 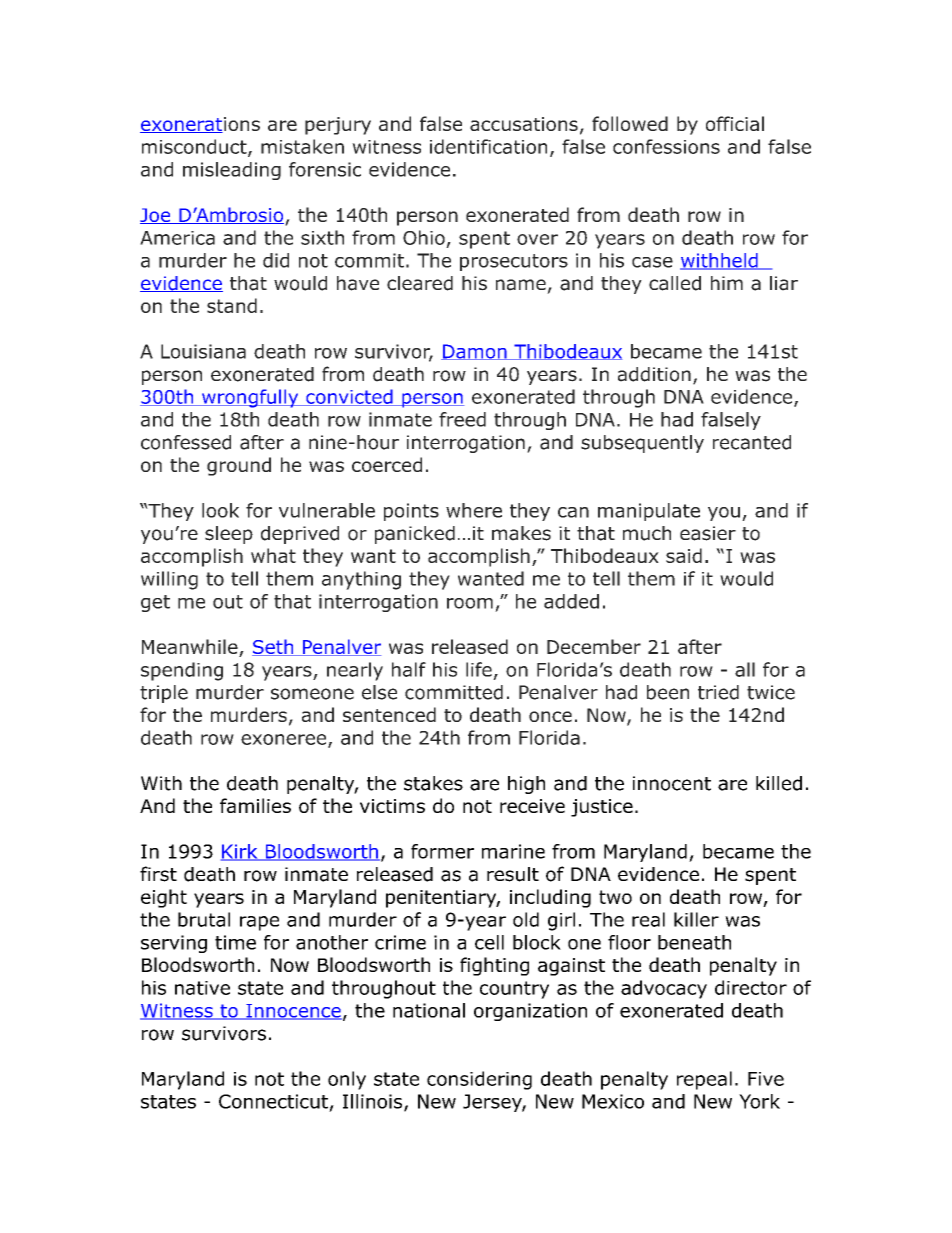 I want to click on identification, so click(x=488, y=146).
